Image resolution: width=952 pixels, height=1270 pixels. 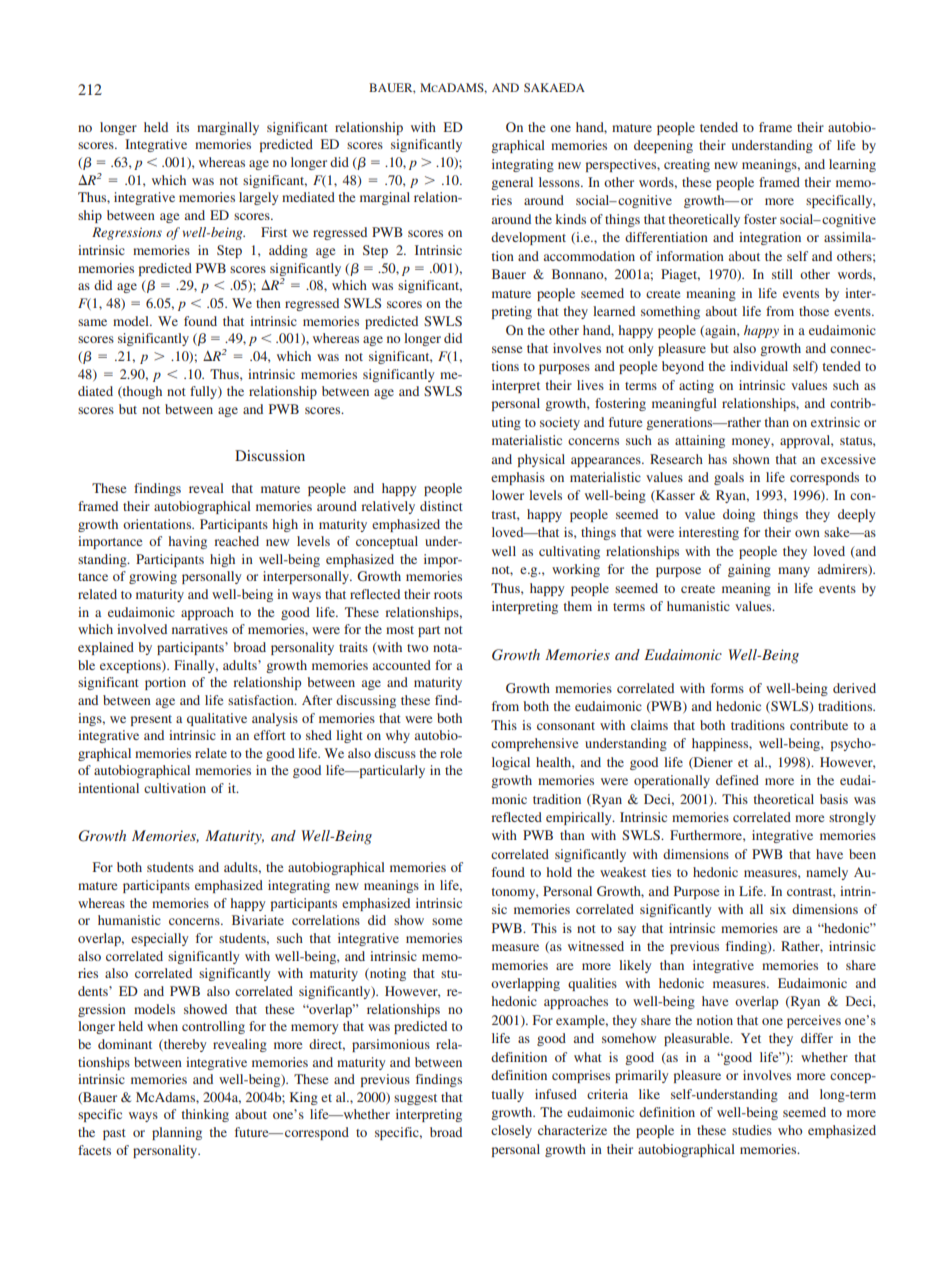 I want to click on forms, so click(x=727, y=688).
